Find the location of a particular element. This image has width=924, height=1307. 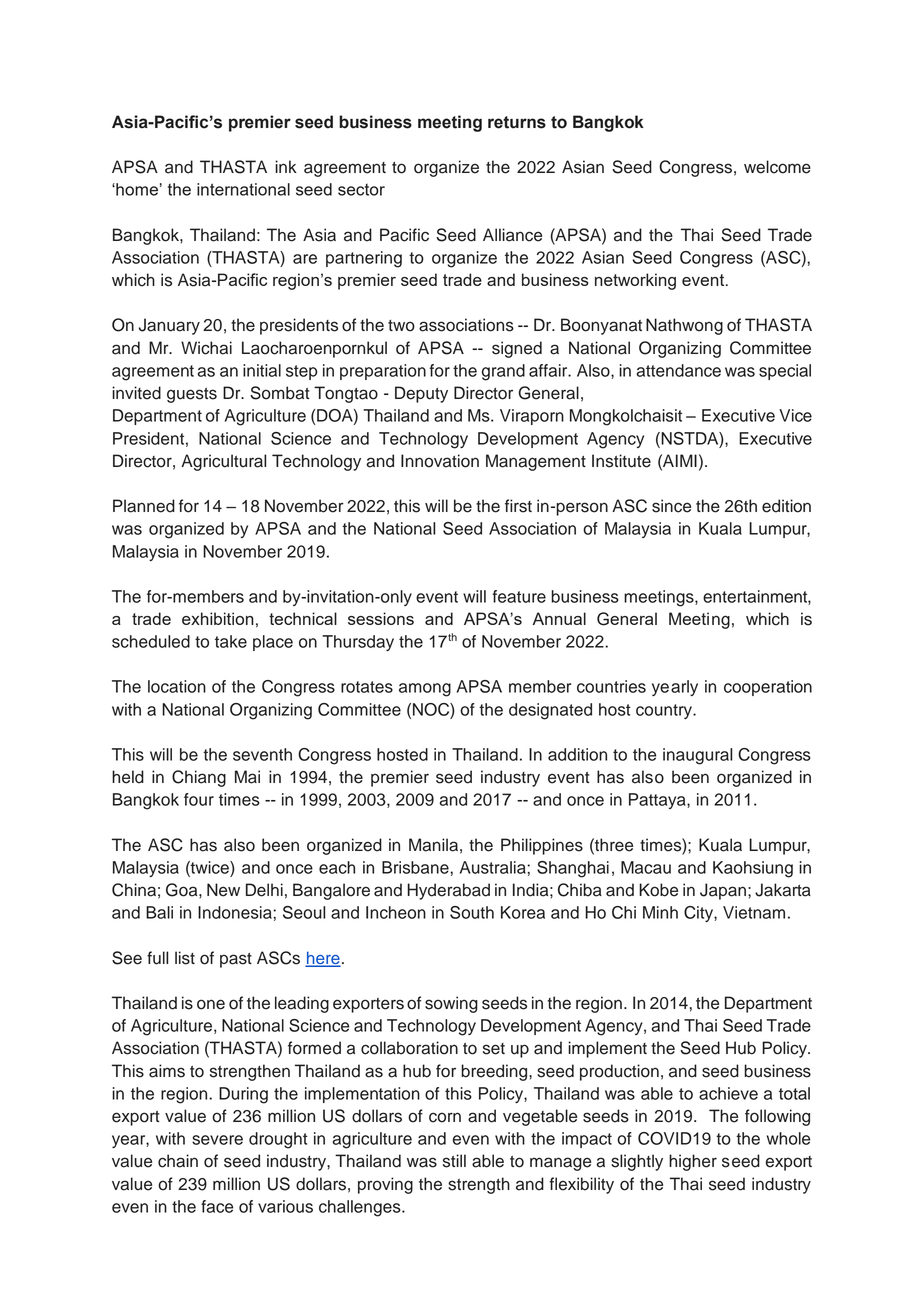

sowing is located at coordinates (451, 1004).
